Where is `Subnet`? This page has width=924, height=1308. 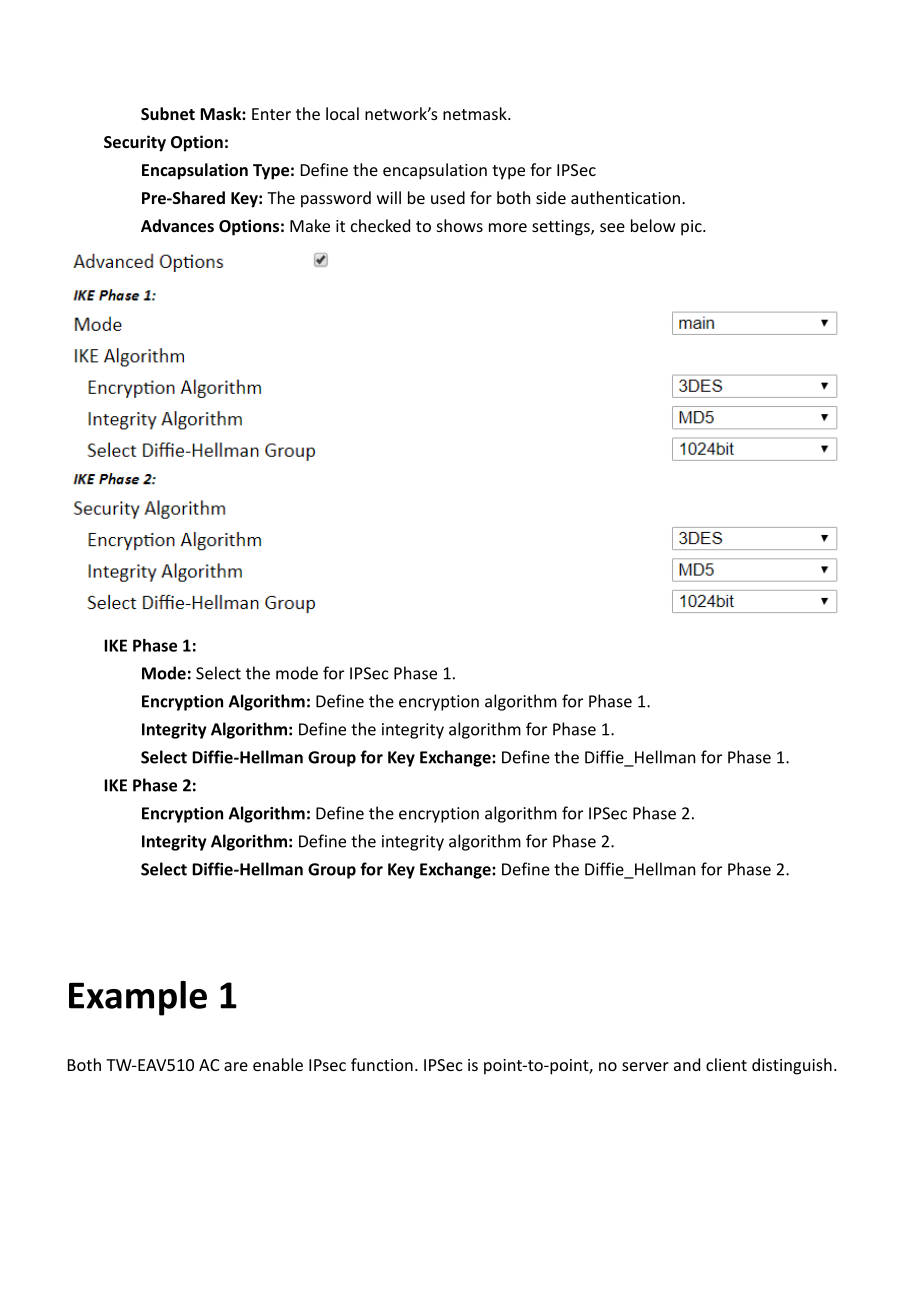 Subnet is located at coordinates (168, 113).
